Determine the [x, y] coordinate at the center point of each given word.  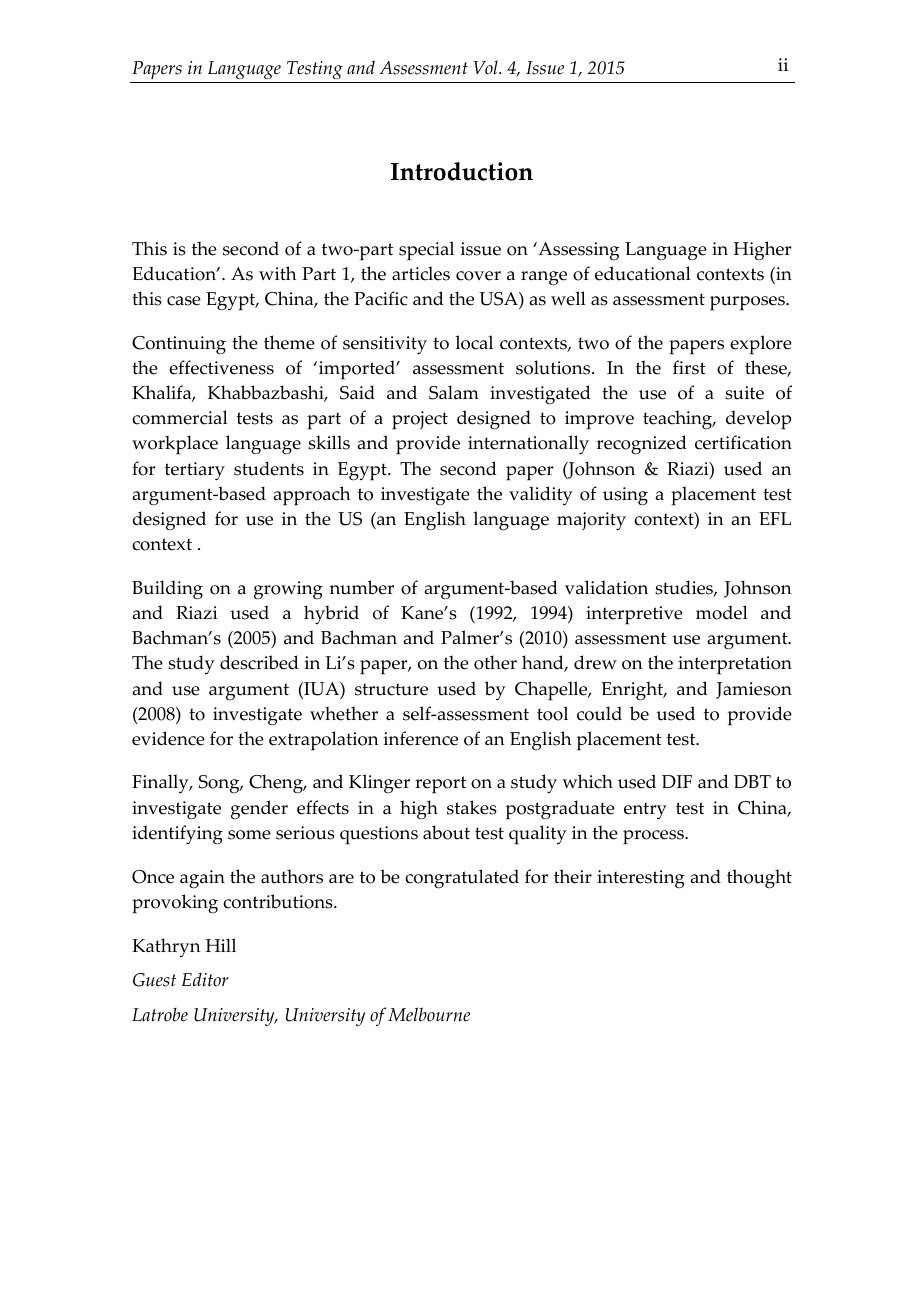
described [259, 662]
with [277, 273]
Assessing [577, 251]
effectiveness [221, 367]
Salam [454, 392]
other [495, 662]
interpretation [735, 665]
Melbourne [429, 1014]
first [689, 367]
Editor [205, 980]
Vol [486, 68]
